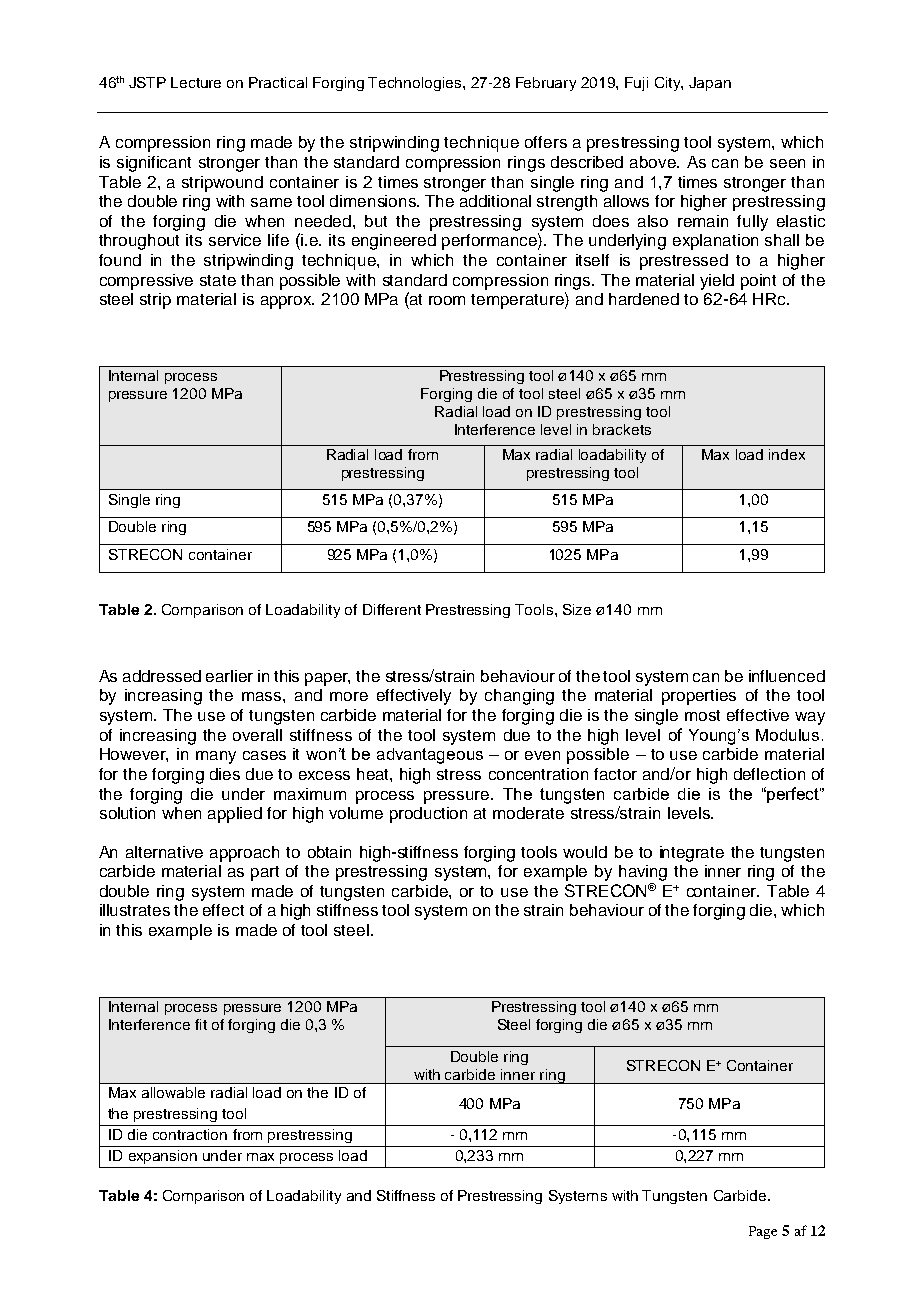  Describe the element at coordinates (710, 84) in the image. I see `Japan` at that location.
